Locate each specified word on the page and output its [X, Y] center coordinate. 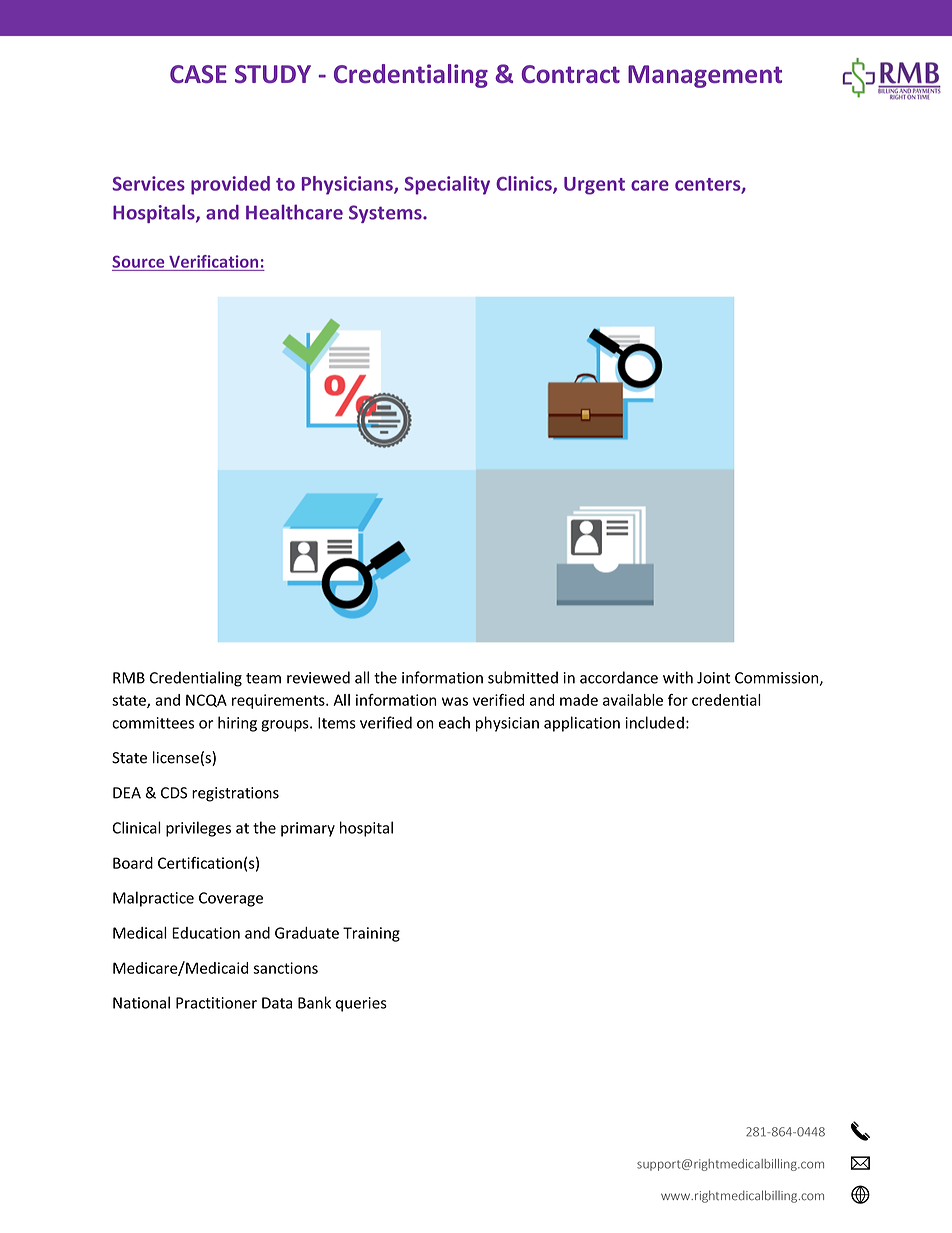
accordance [619, 677]
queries [361, 1004]
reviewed [318, 677]
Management [705, 76]
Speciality [447, 185]
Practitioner [216, 1003]
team [263, 678]
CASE [198, 74]
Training [371, 934]
